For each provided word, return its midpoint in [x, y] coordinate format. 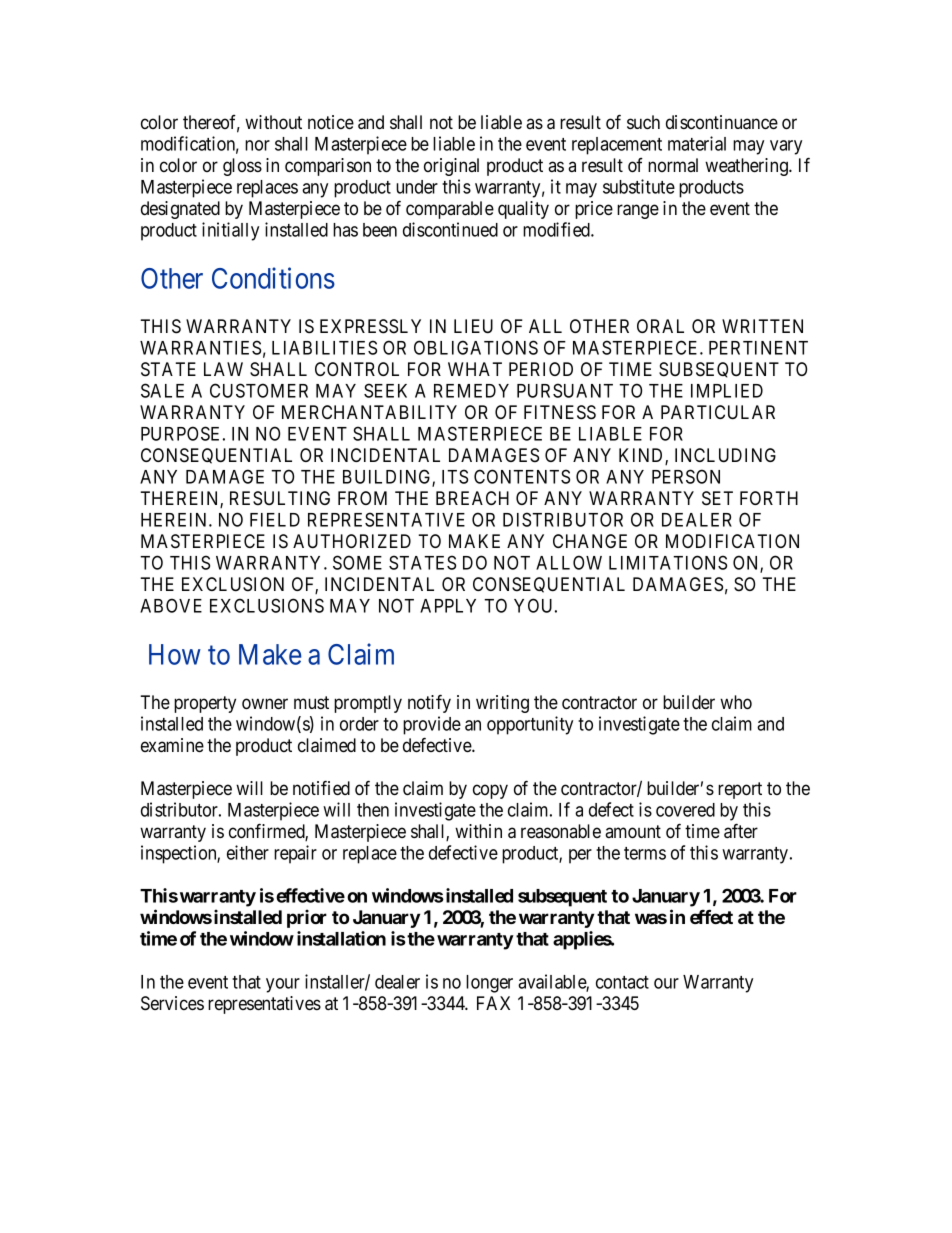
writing [502, 704]
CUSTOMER [259, 390]
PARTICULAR [718, 412]
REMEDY [471, 391]
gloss [242, 167]
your [283, 985]
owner [265, 704]
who [736, 702]
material [697, 143]
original [451, 167]
